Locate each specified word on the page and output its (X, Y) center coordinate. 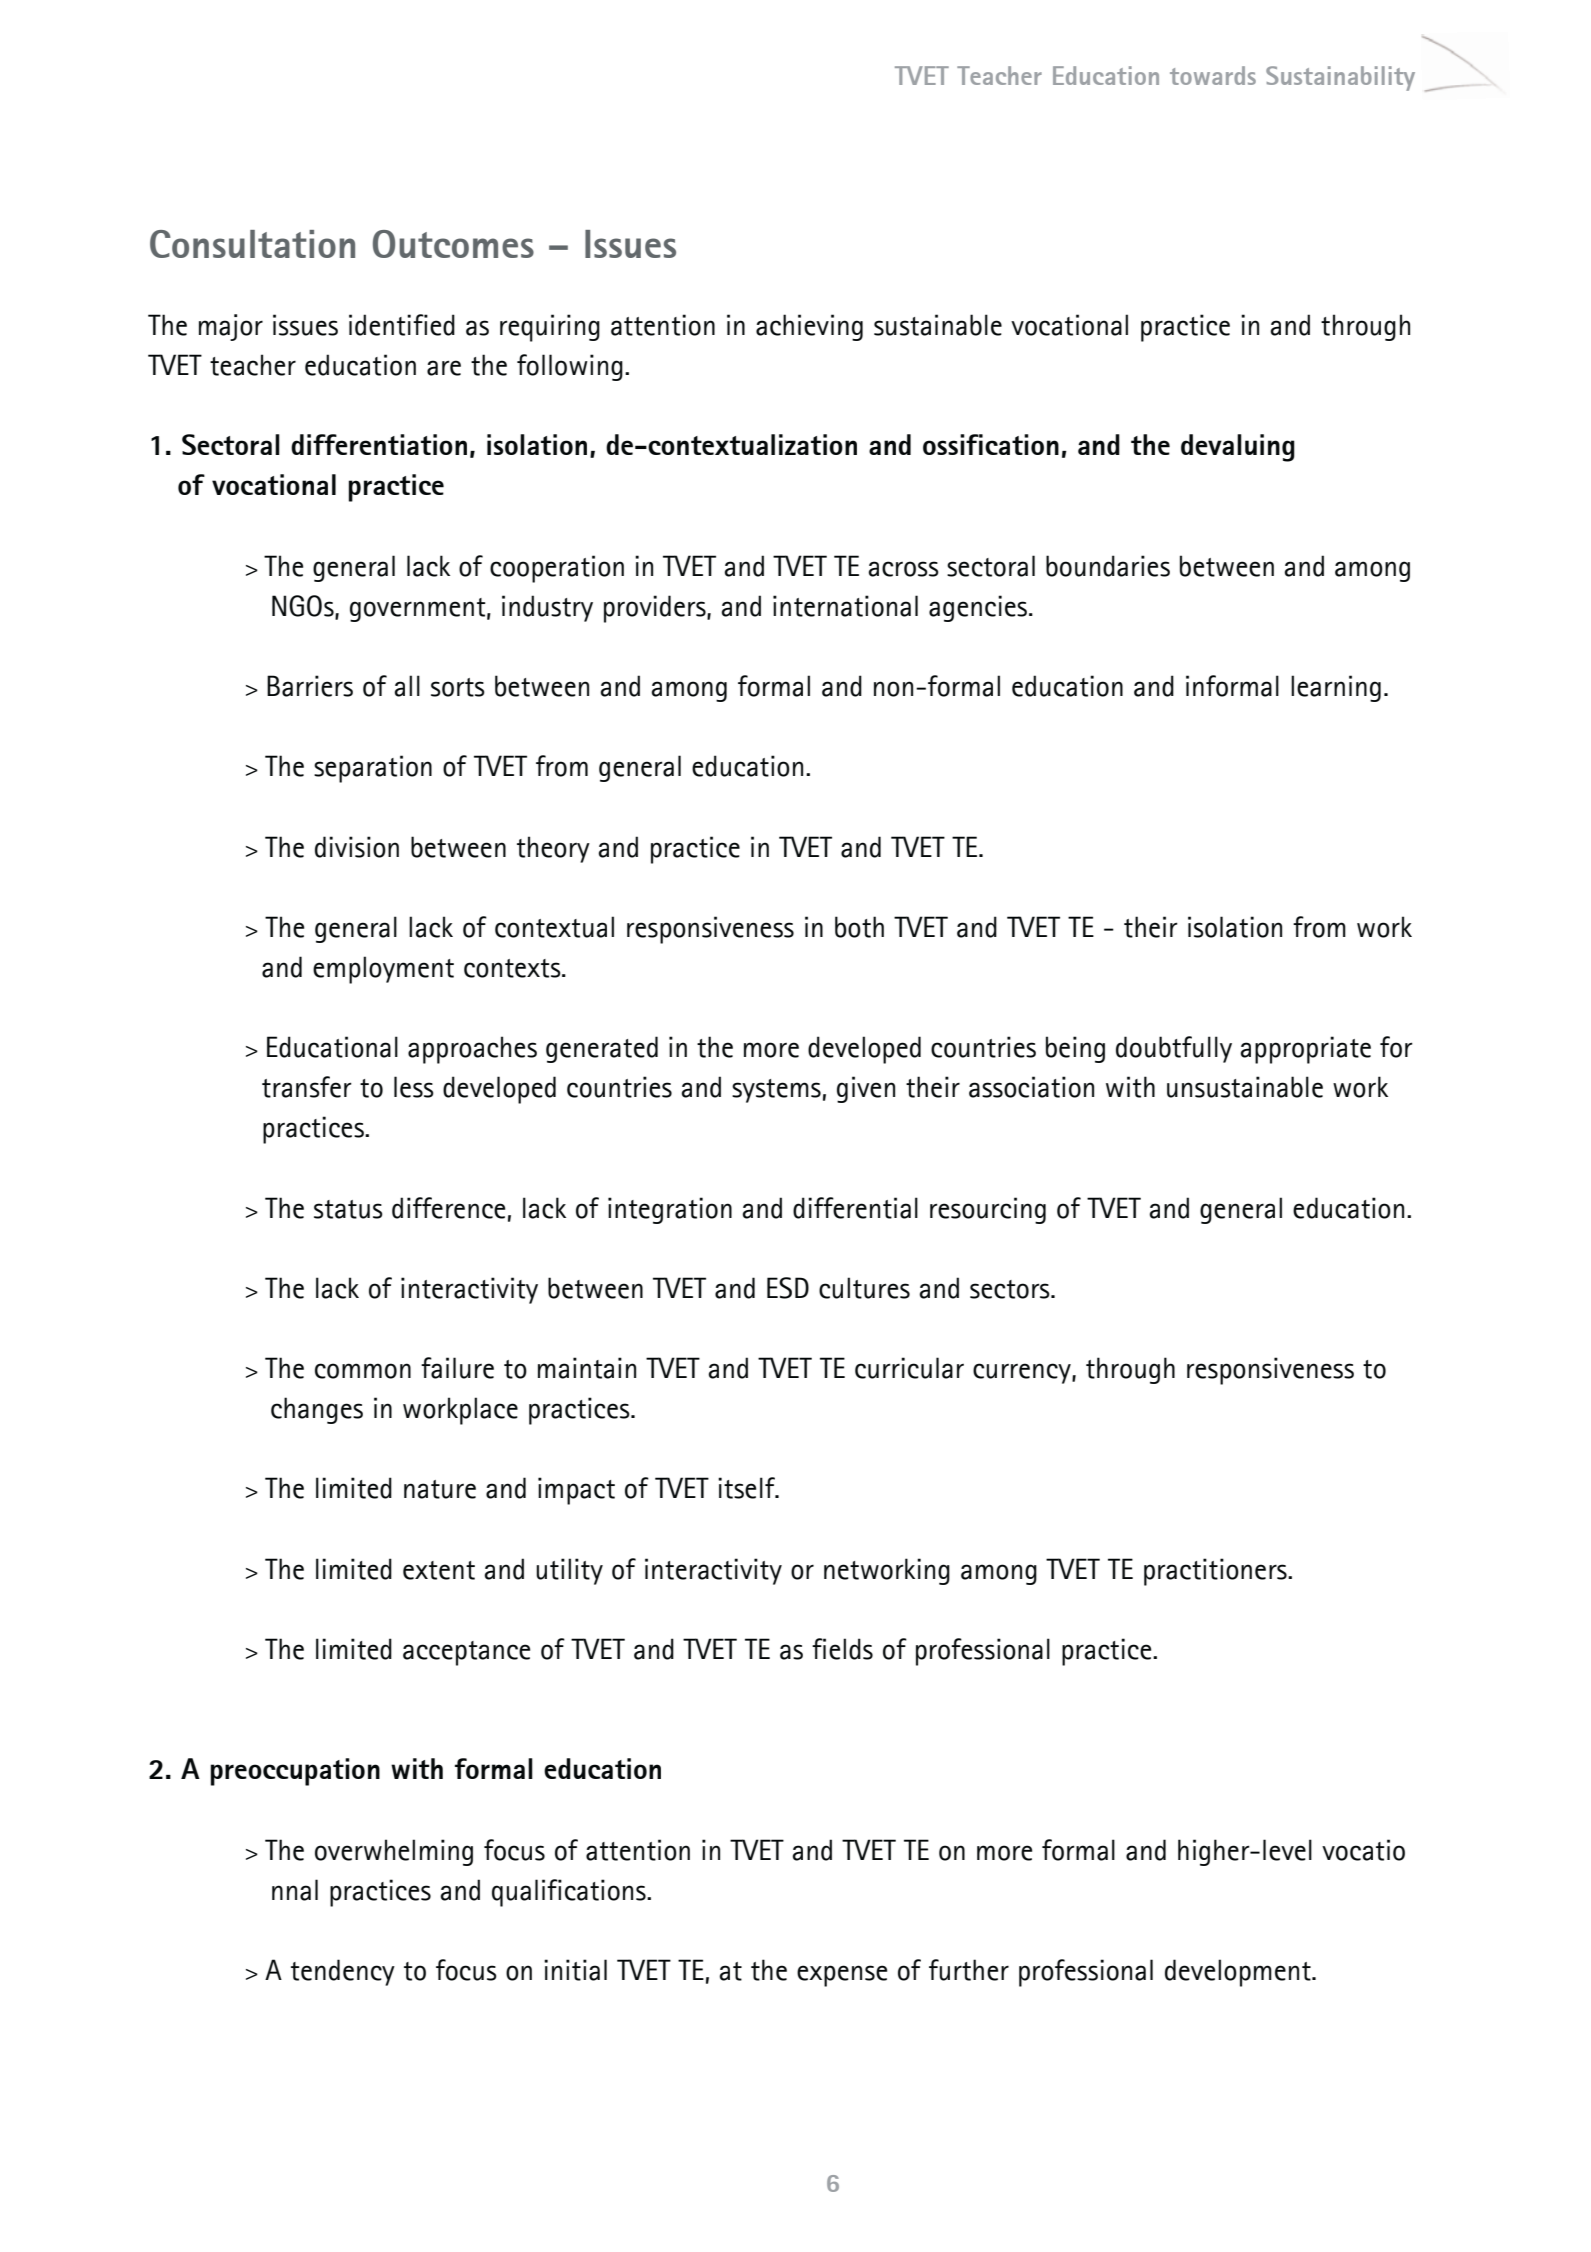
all (407, 686)
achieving (809, 327)
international (845, 606)
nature (440, 1489)
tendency (343, 1972)
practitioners (1216, 1572)
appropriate (1305, 1050)
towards (1213, 75)
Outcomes (453, 244)
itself (747, 1488)
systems (776, 1091)
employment (383, 970)
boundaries (1108, 566)
